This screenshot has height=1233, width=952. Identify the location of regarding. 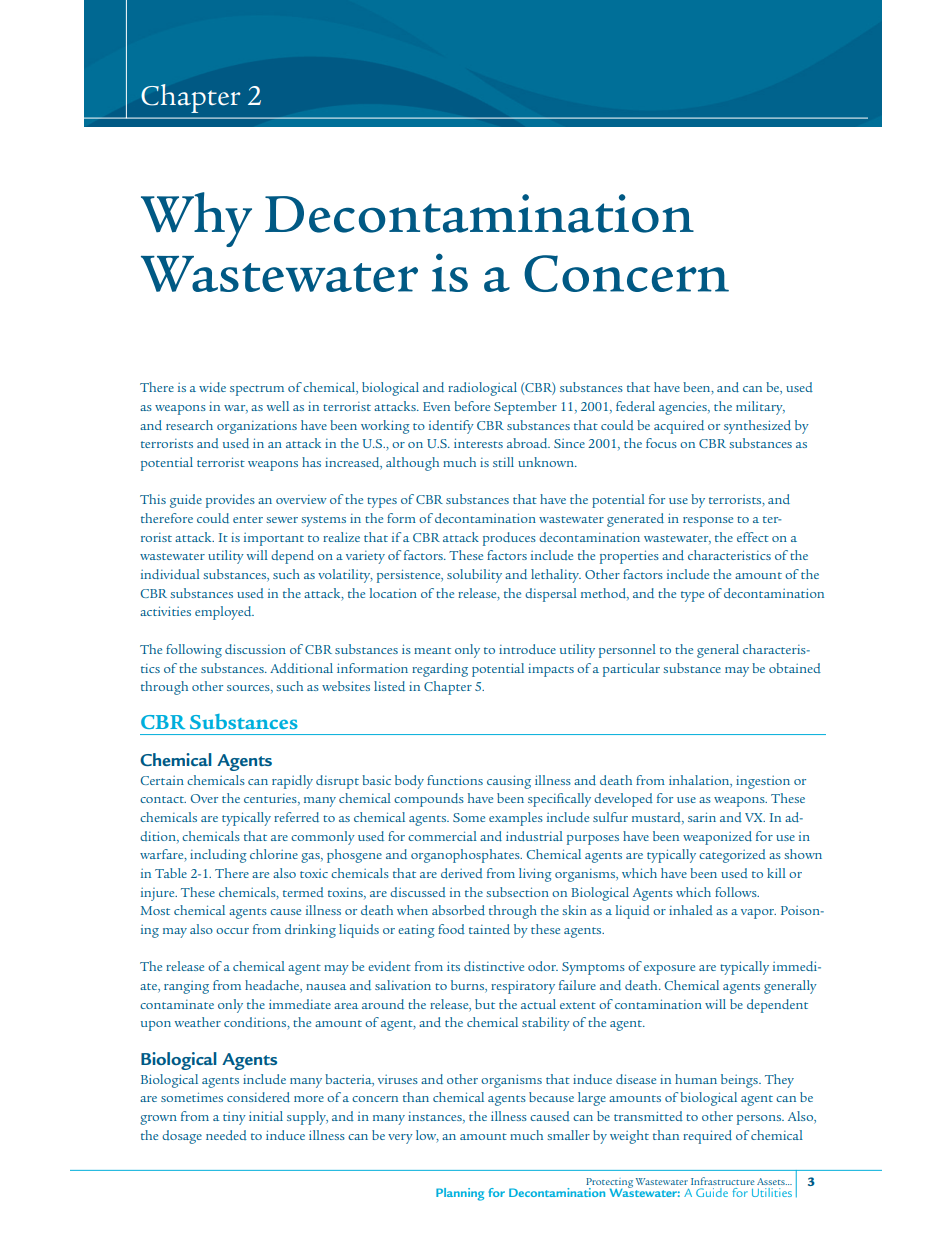
(440, 670).
